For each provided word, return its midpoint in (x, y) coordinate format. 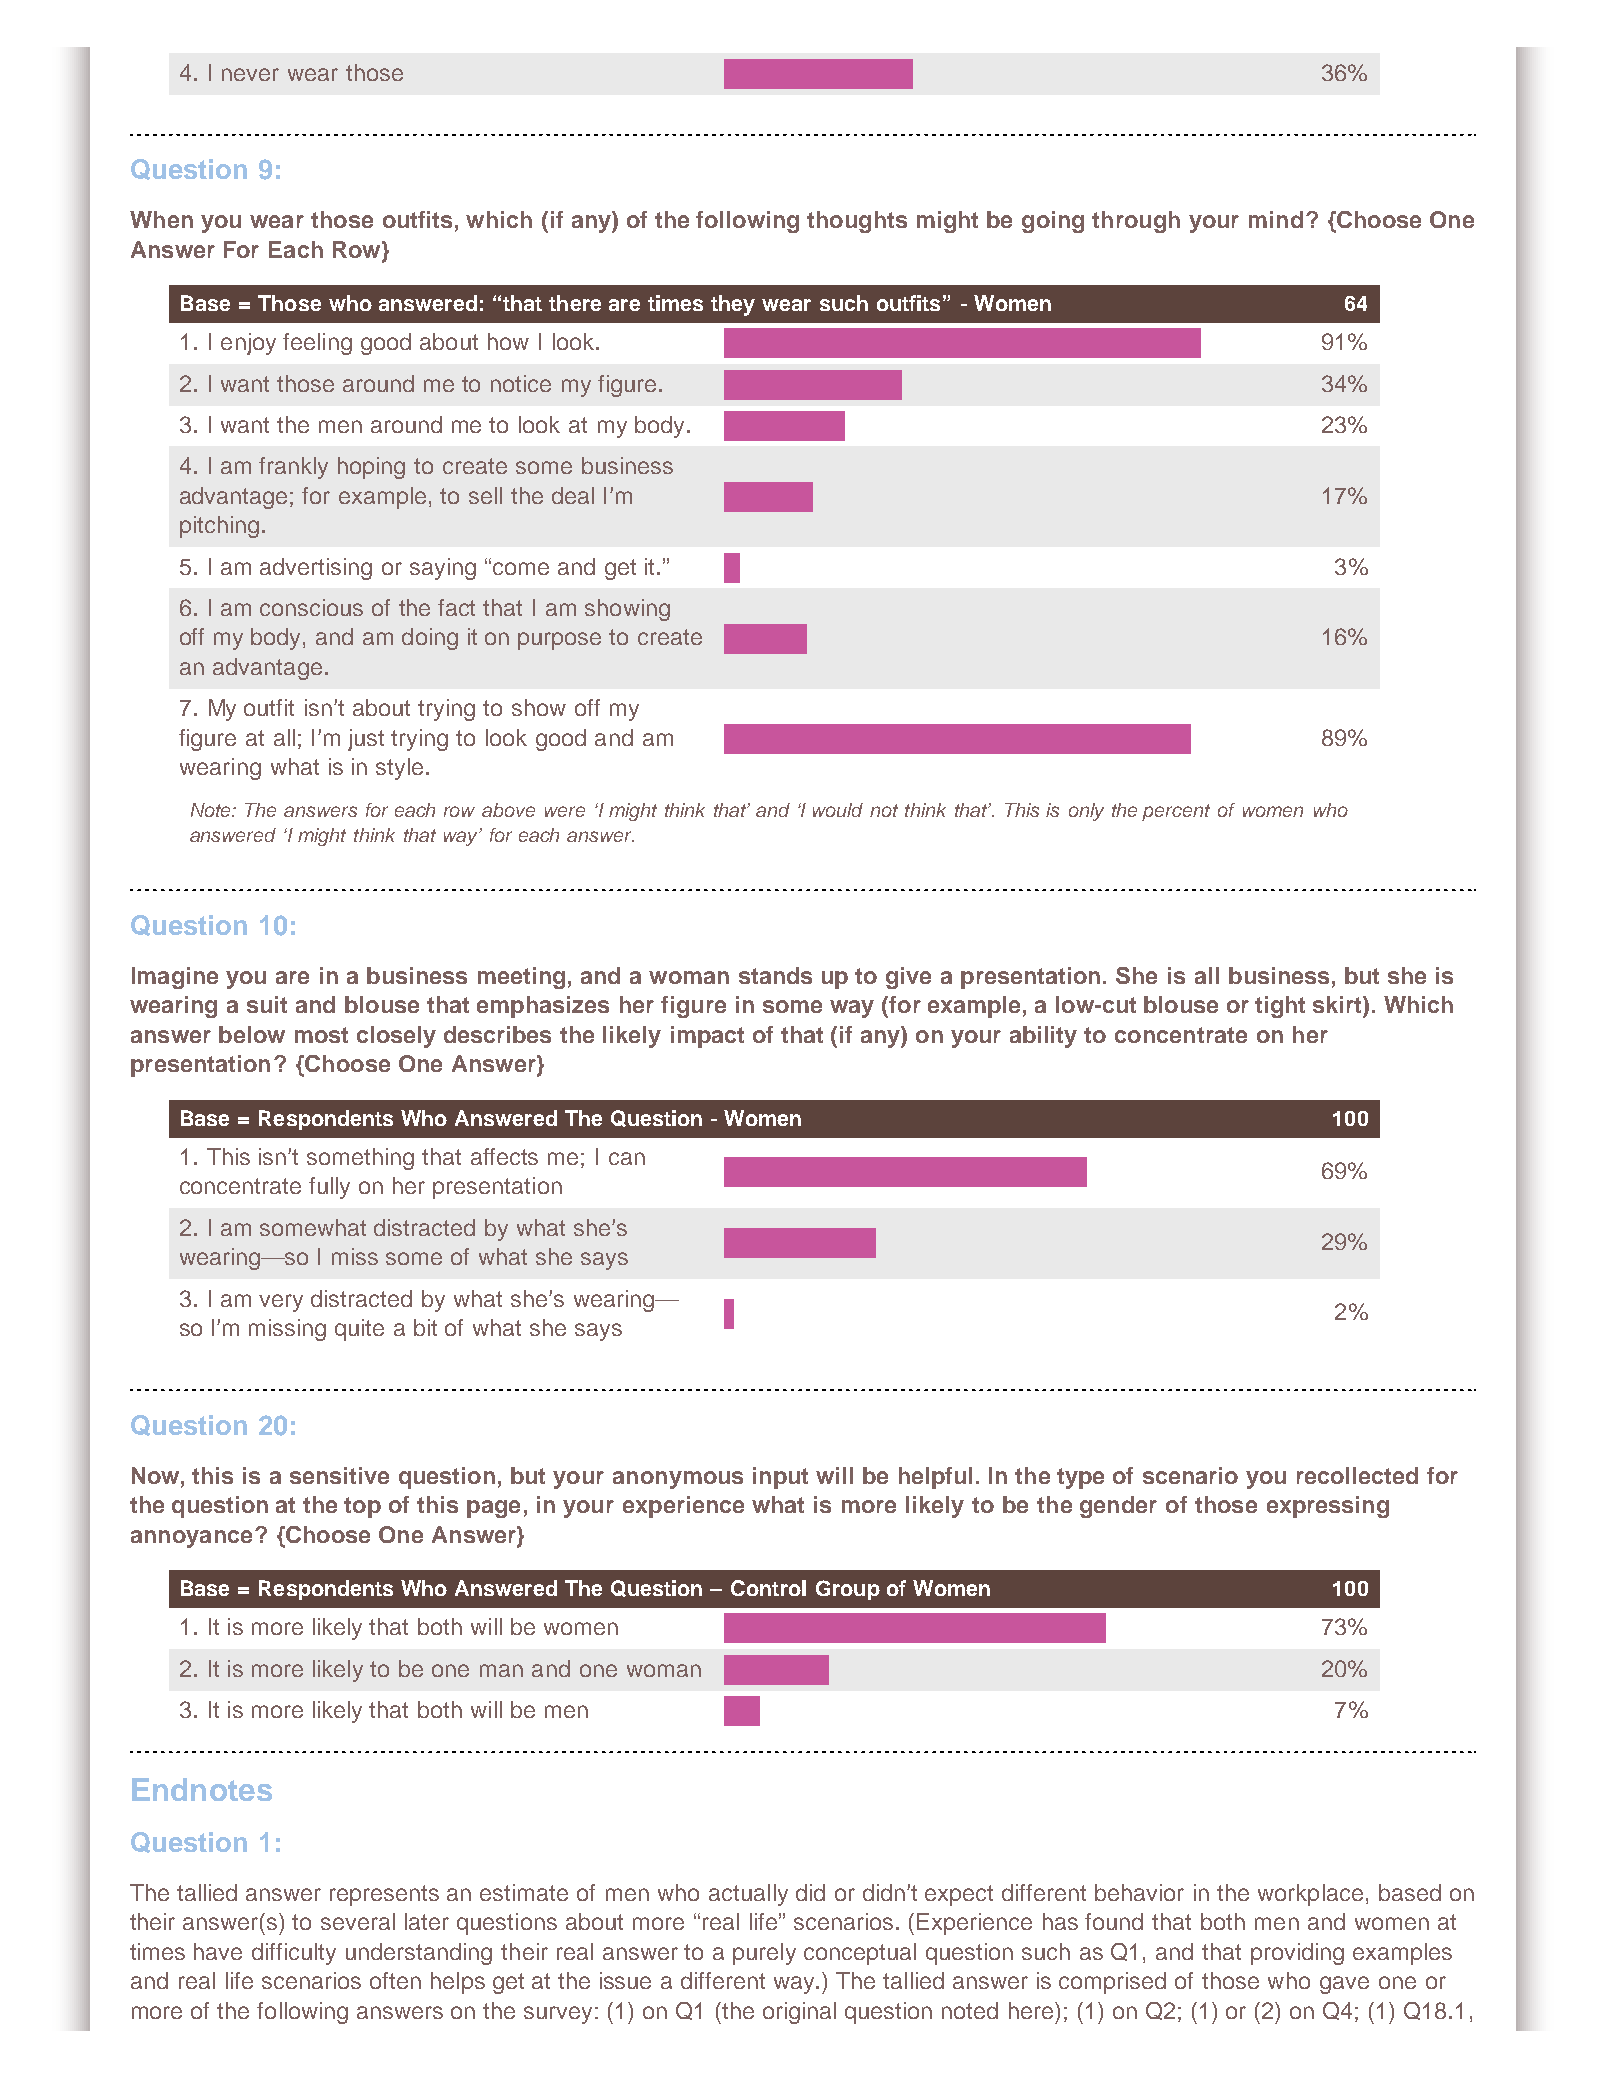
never (250, 74)
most (321, 1035)
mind (1276, 219)
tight (1280, 1007)
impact (707, 1037)
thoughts (857, 222)
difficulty (294, 1954)
